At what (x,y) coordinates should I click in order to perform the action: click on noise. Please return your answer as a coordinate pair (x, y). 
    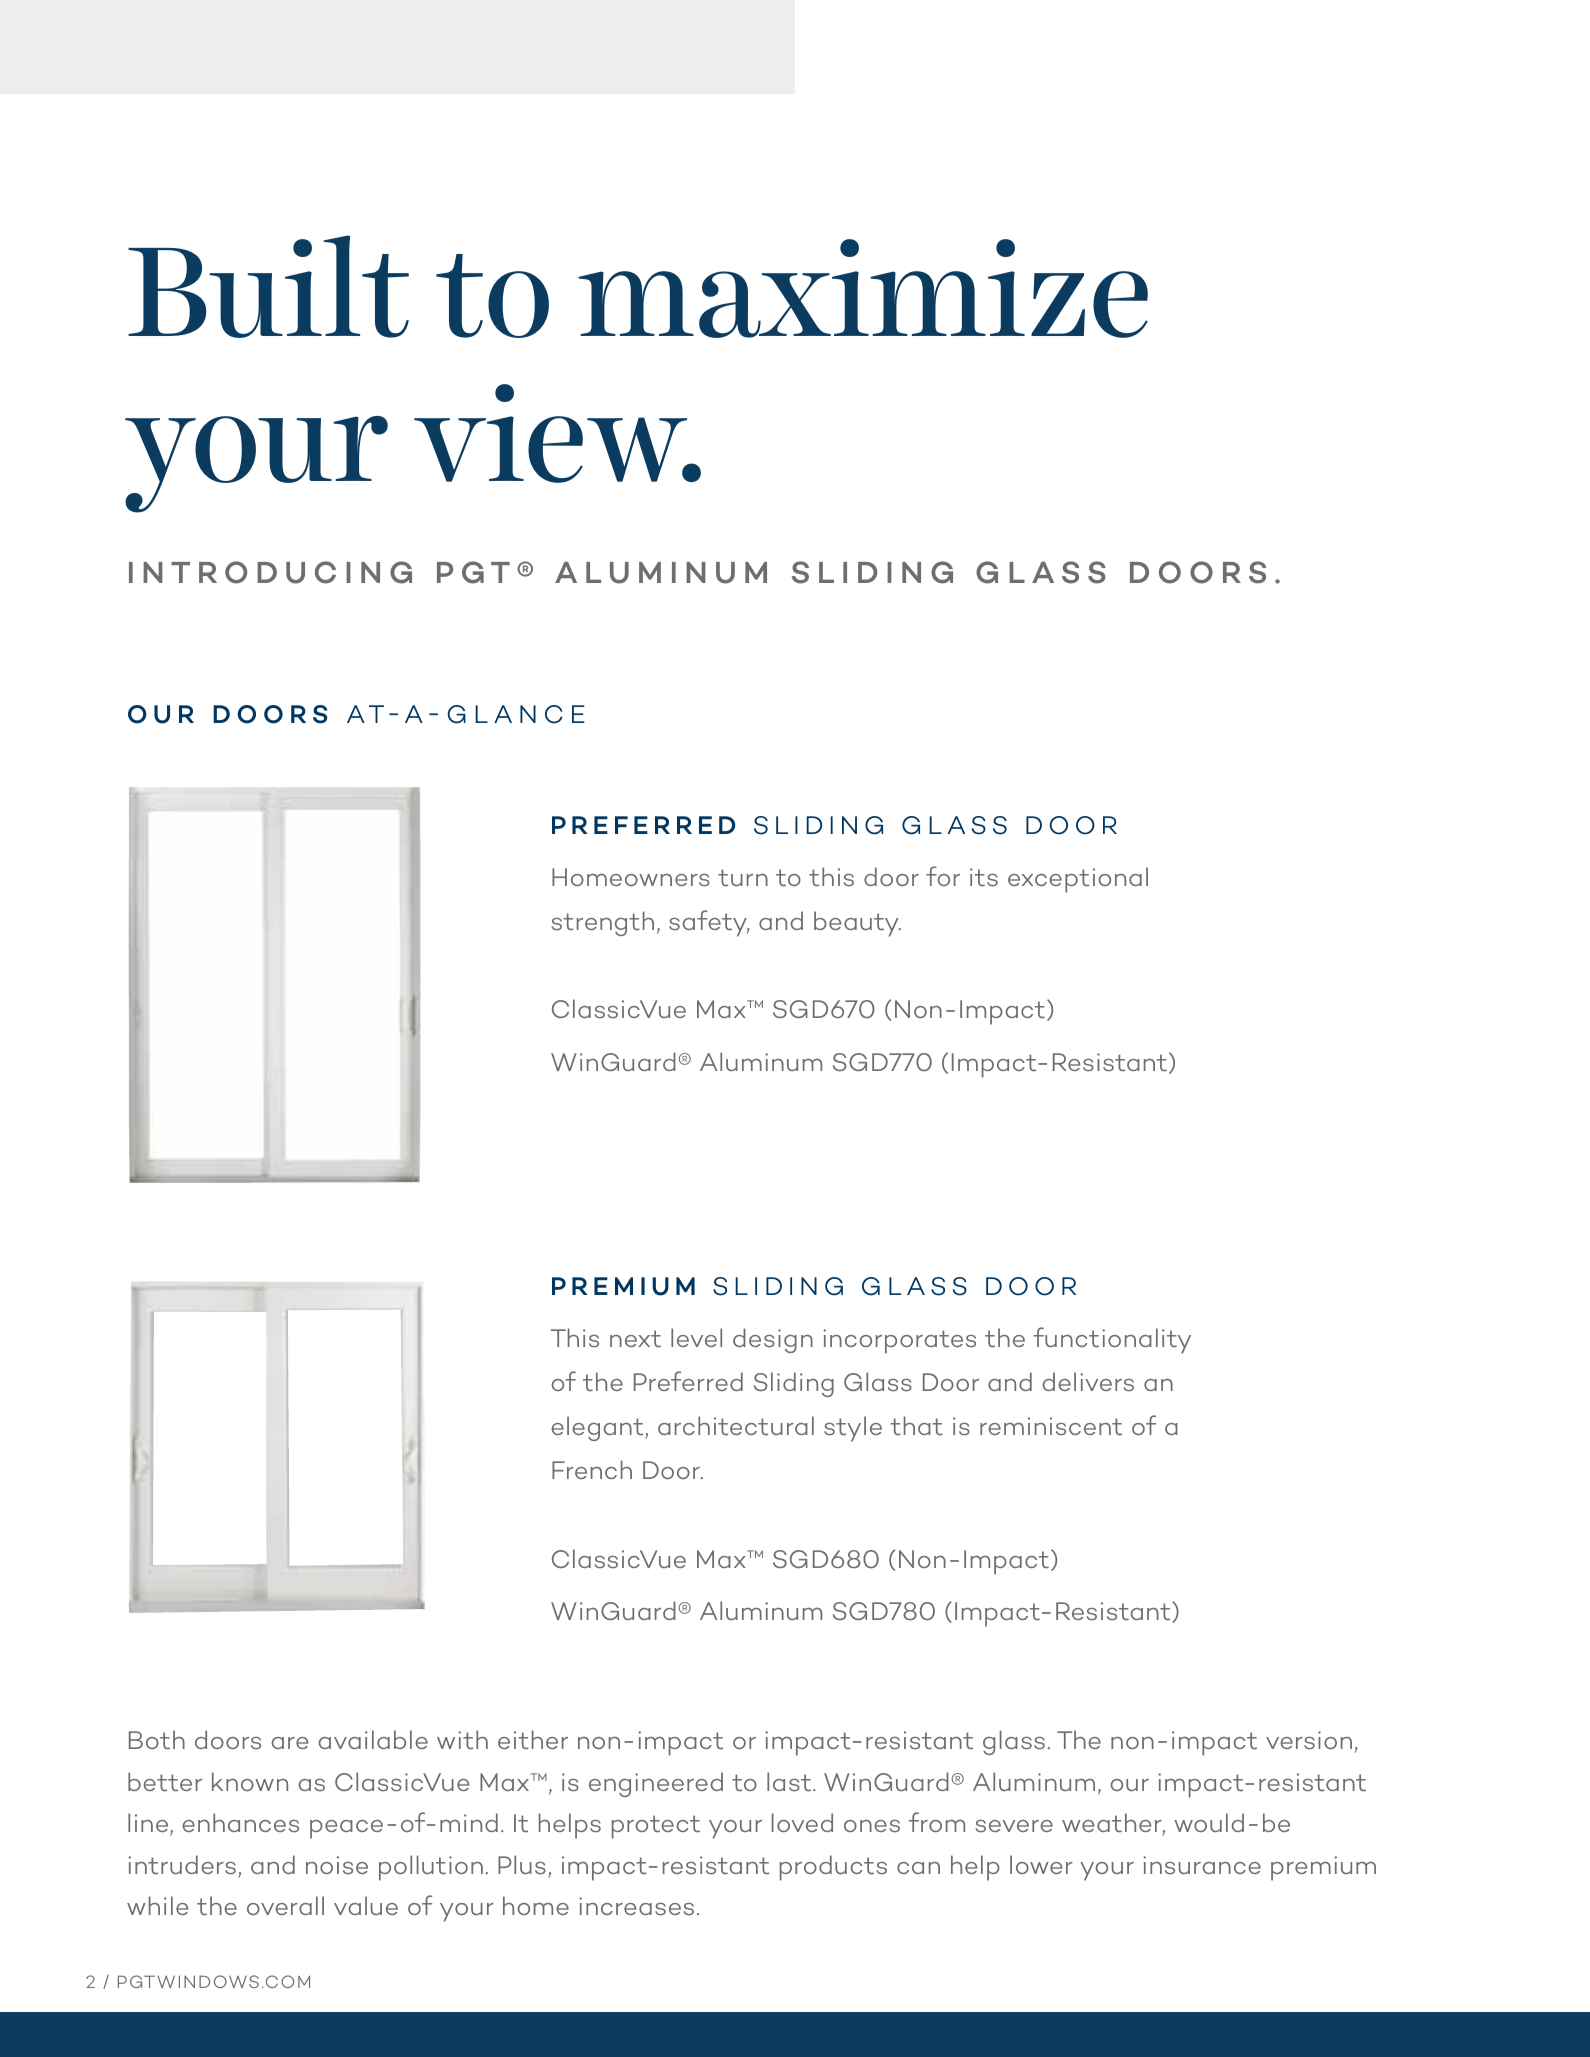
    Looking at the image, I should click on (337, 1865).
